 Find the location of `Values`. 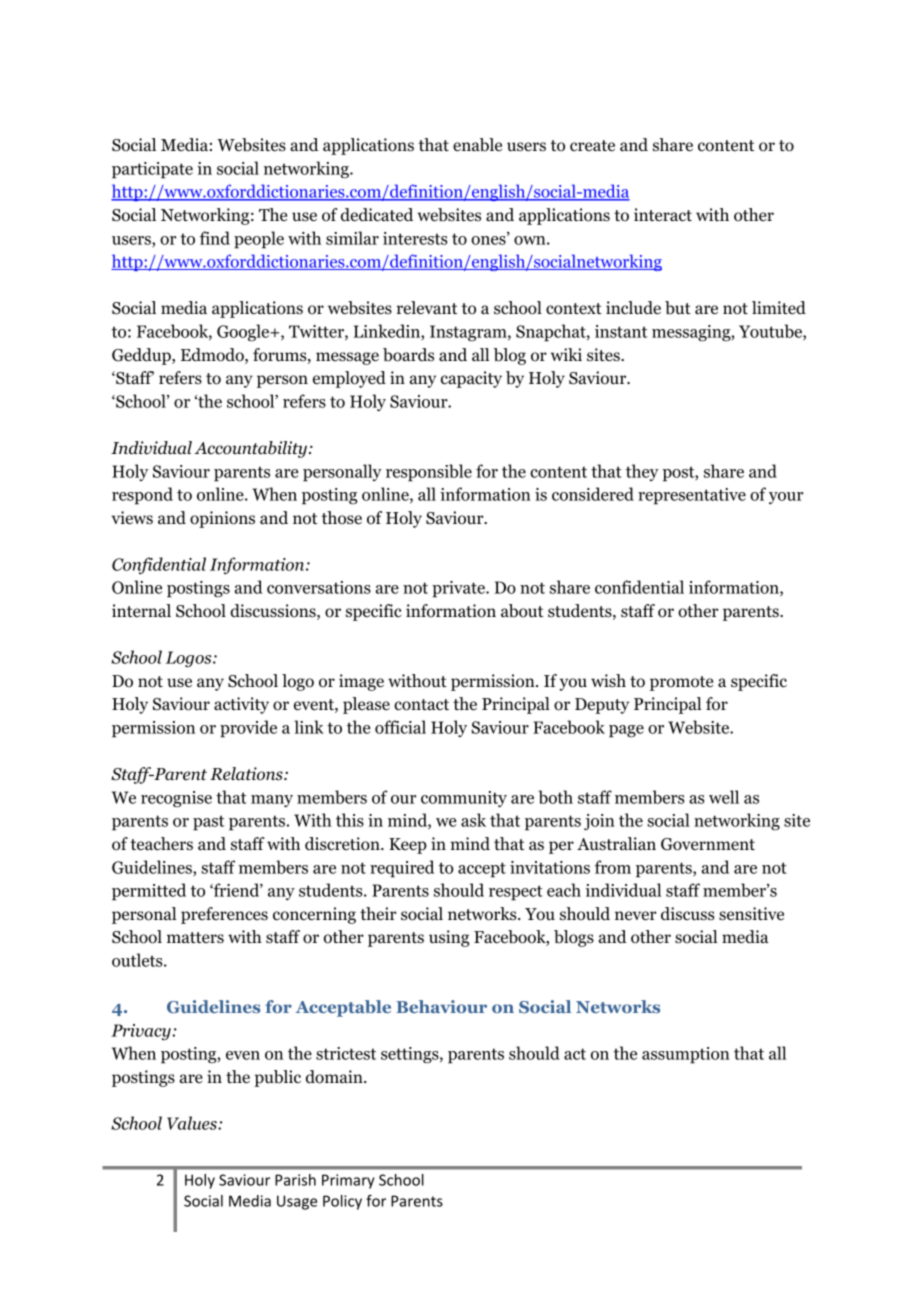

Values is located at coordinates (193, 1123).
